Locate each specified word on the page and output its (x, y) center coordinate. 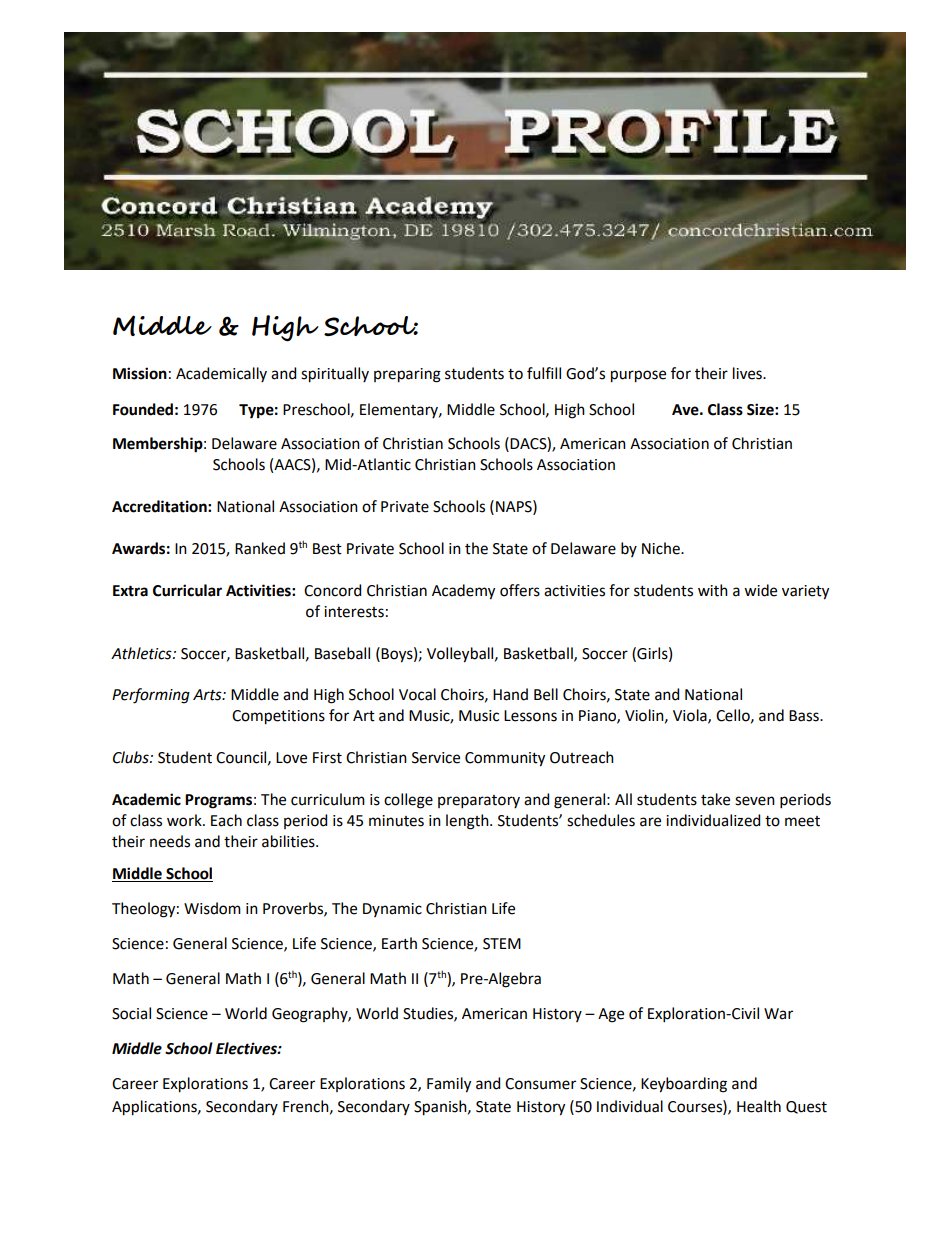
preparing (407, 375)
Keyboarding (684, 1085)
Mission (140, 373)
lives (748, 373)
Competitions (278, 717)
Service (436, 758)
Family (449, 1085)
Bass (805, 716)
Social (131, 1013)
